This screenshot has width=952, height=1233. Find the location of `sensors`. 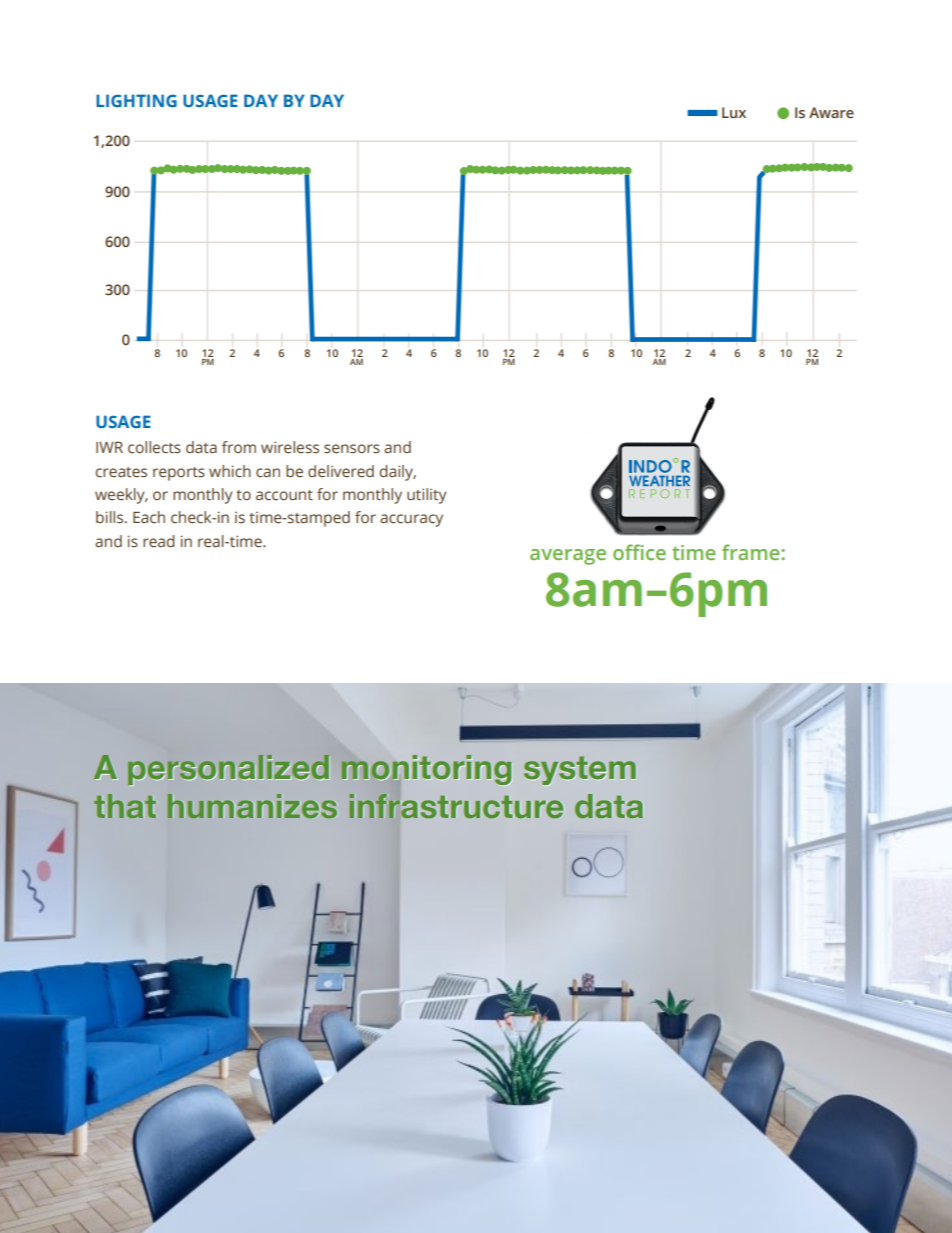

sensors is located at coordinates (352, 449).
